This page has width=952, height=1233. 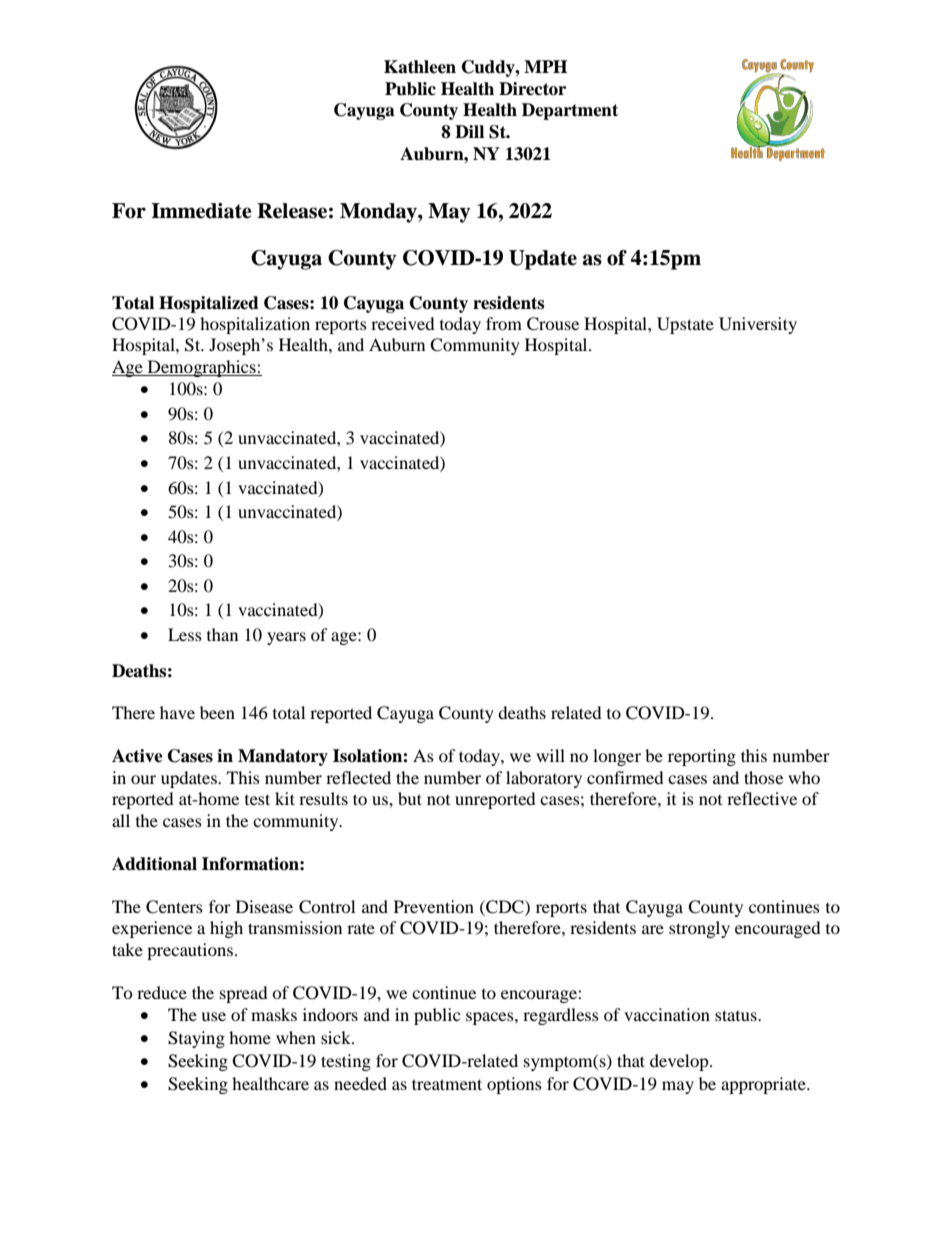 I want to click on Staying, so click(x=196, y=1039).
